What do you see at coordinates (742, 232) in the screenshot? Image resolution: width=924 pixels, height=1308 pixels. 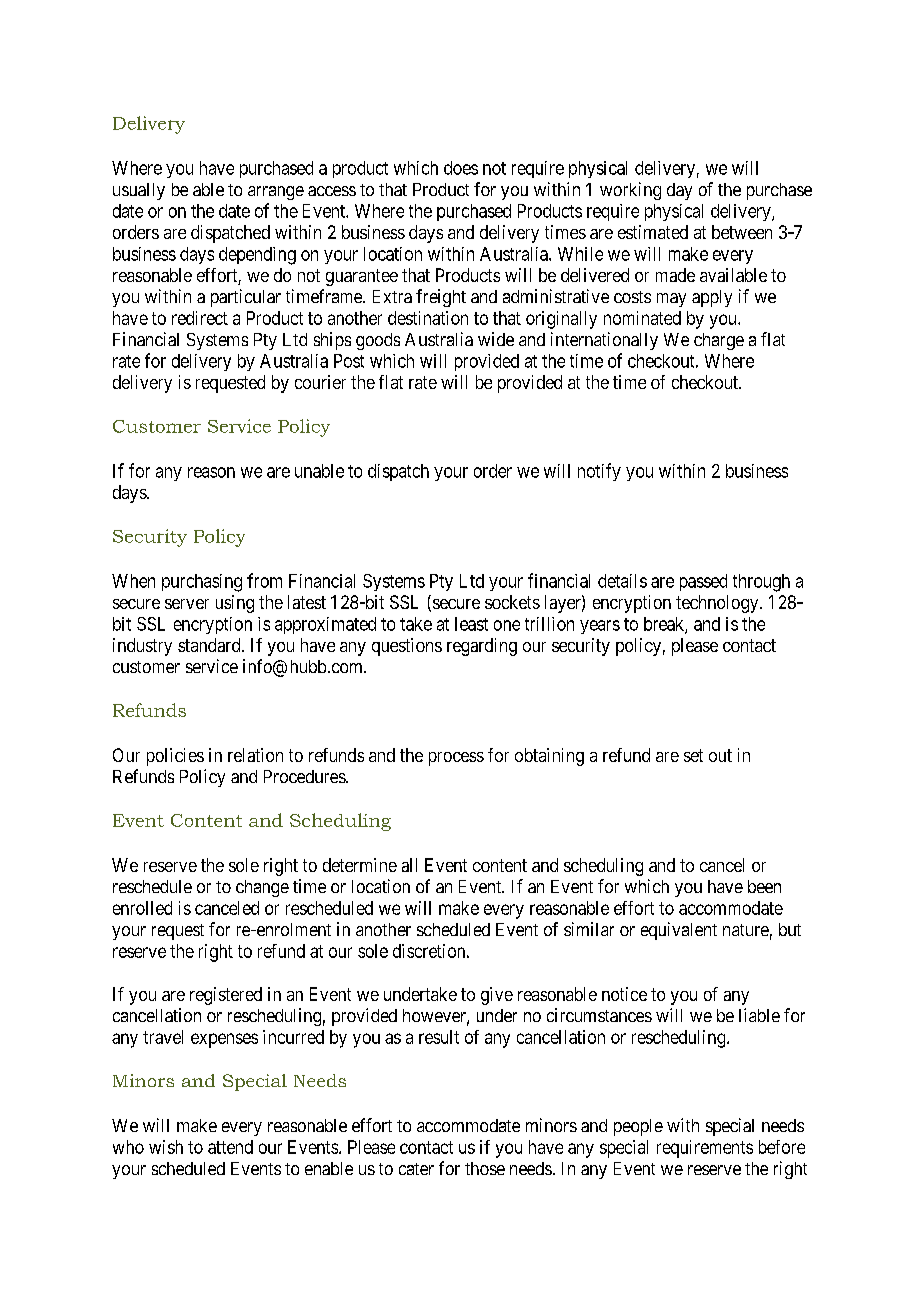 I see `between` at bounding box center [742, 232].
